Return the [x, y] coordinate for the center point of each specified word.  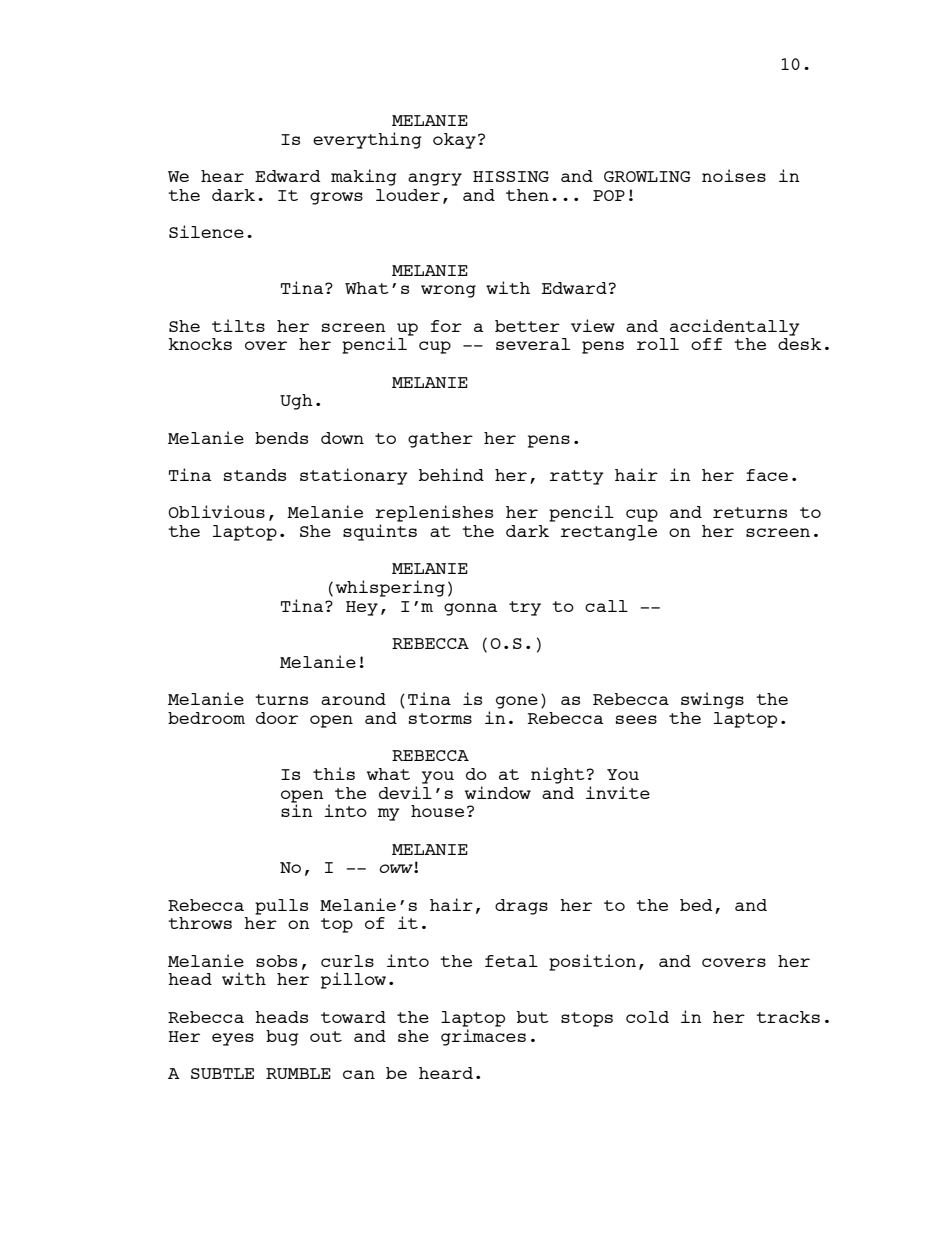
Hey [362, 608]
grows [336, 198]
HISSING [511, 176]
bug [282, 1038]
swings [712, 700]
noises [734, 175]
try [525, 608]
